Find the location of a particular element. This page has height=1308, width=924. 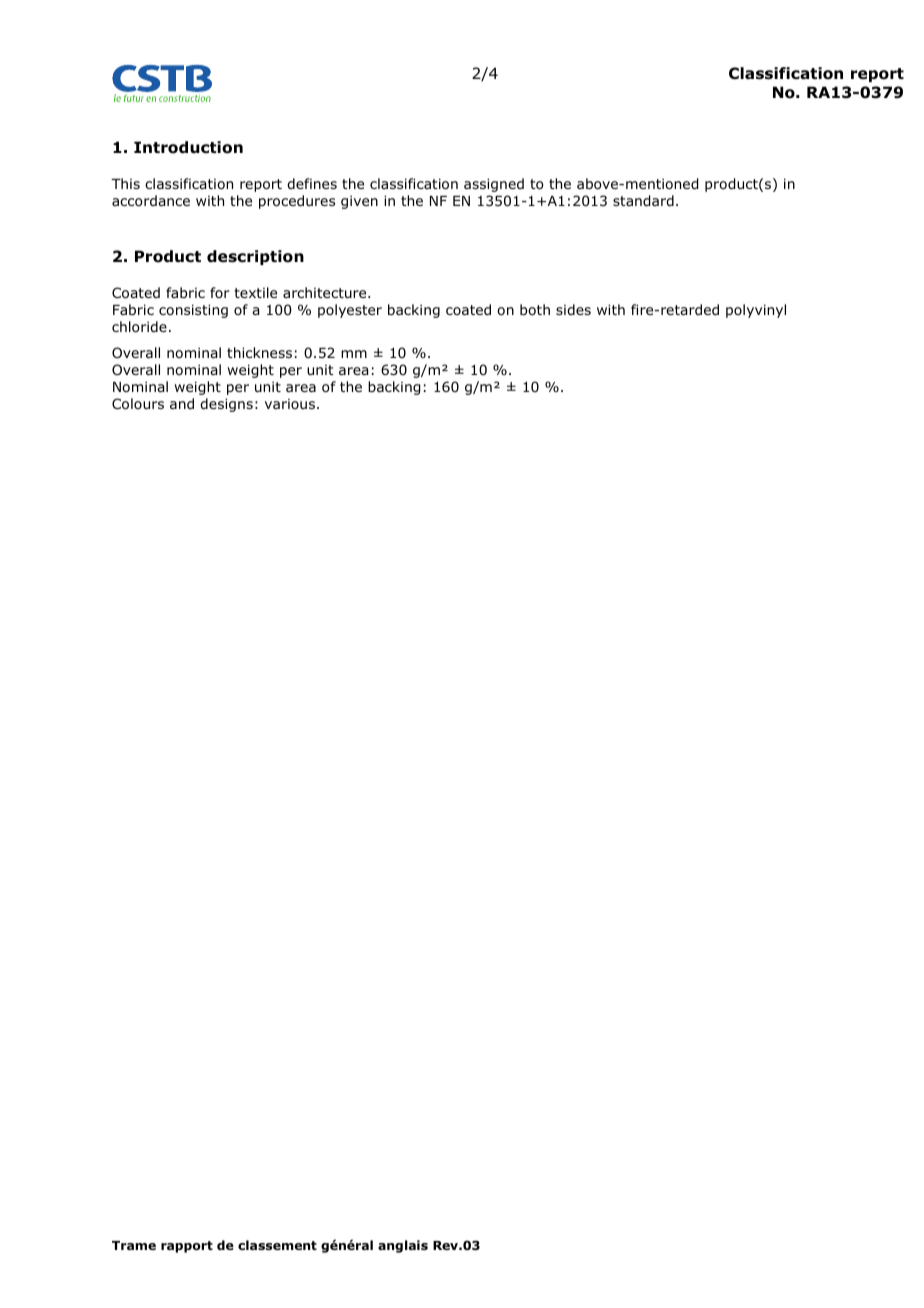

Introduction is located at coordinates (188, 147).
